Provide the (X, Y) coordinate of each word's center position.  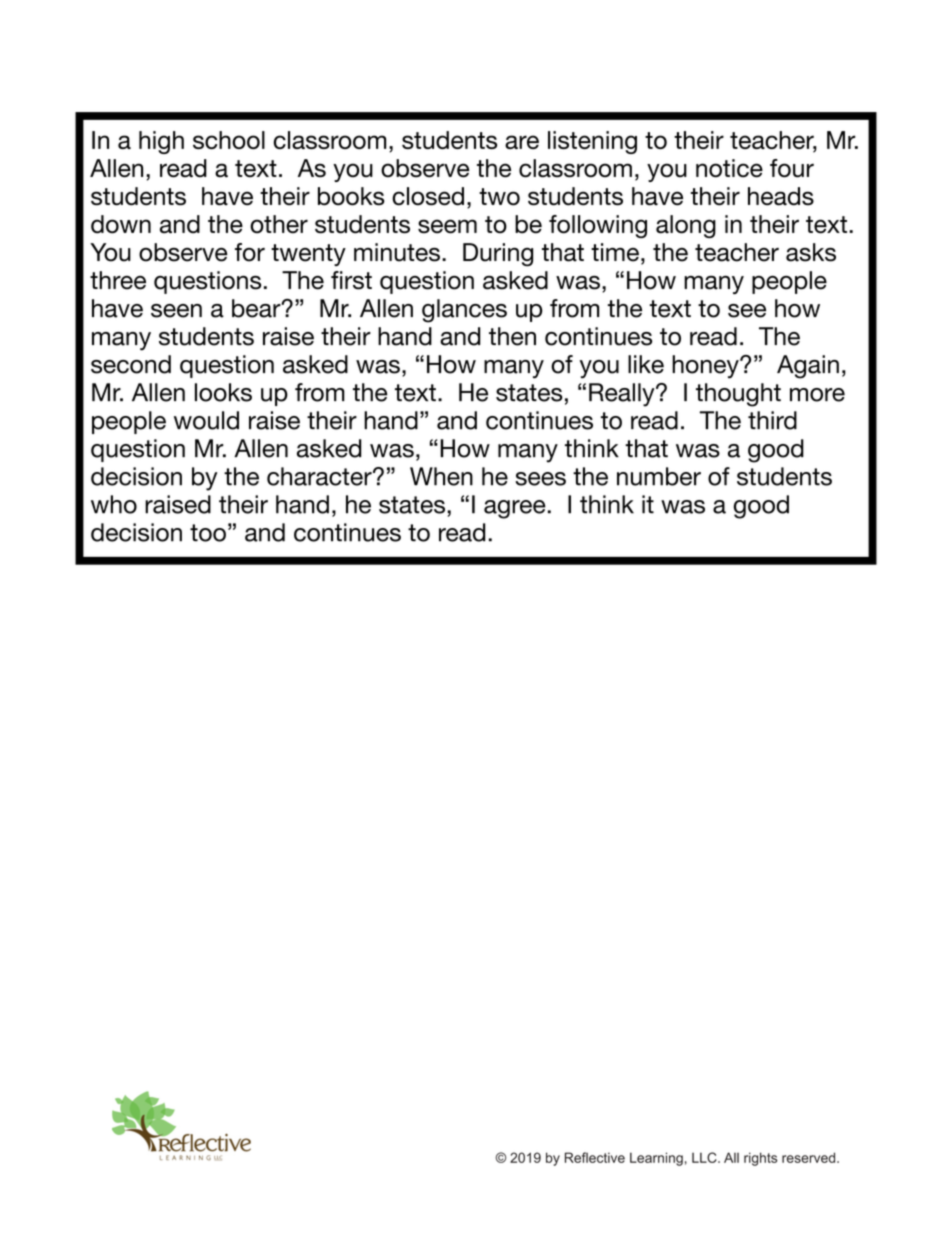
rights (760, 1159)
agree (515, 509)
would (206, 420)
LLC (705, 1157)
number (659, 476)
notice (729, 168)
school (229, 140)
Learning (656, 1159)
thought (738, 395)
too (208, 533)
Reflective (595, 1157)
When (441, 476)
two (499, 197)
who (114, 504)
